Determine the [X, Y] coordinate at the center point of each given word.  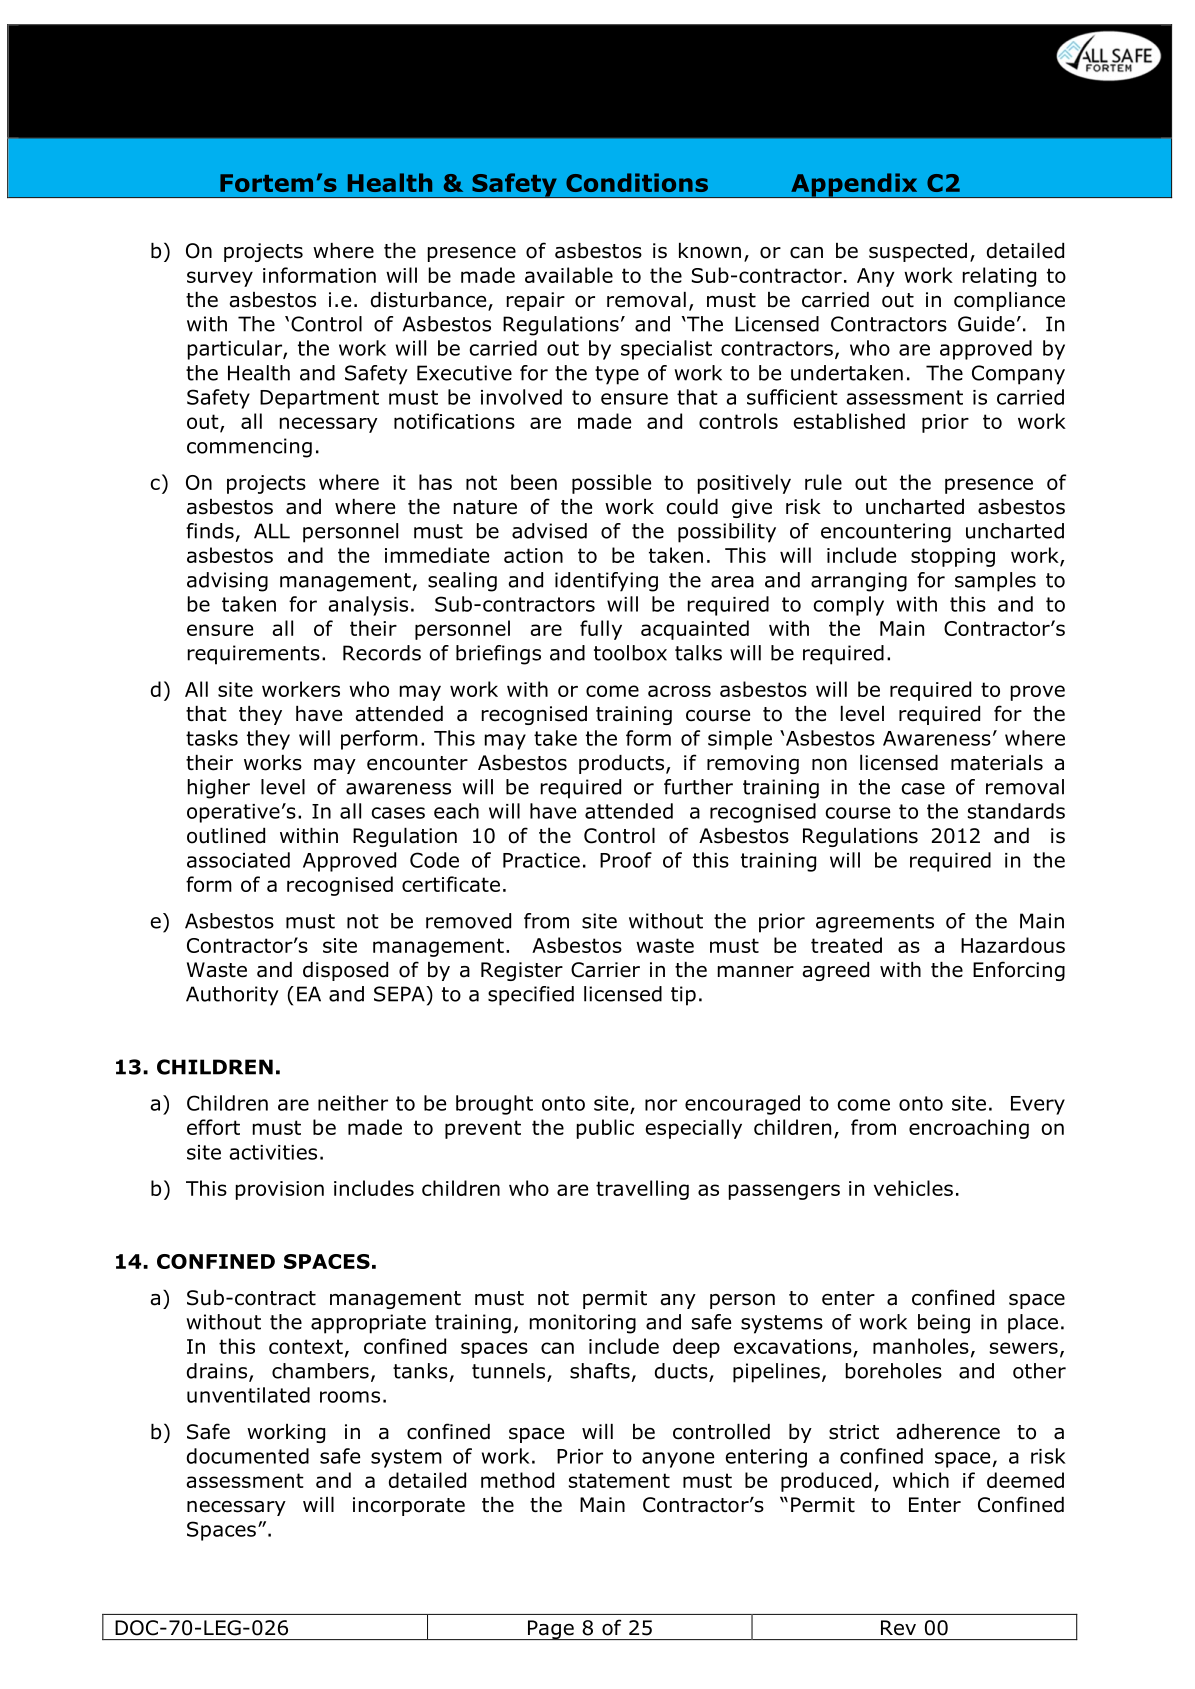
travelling [642, 1190]
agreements [875, 923]
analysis [368, 606]
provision [280, 1190]
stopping [953, 557]
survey [220, 279]
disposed [345, 971]
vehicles [913, 1188]
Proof [626, 860]
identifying [606, 582]
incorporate [409, 1506]
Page [551, 1630]
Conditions [637, 182]
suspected [918, 252]
